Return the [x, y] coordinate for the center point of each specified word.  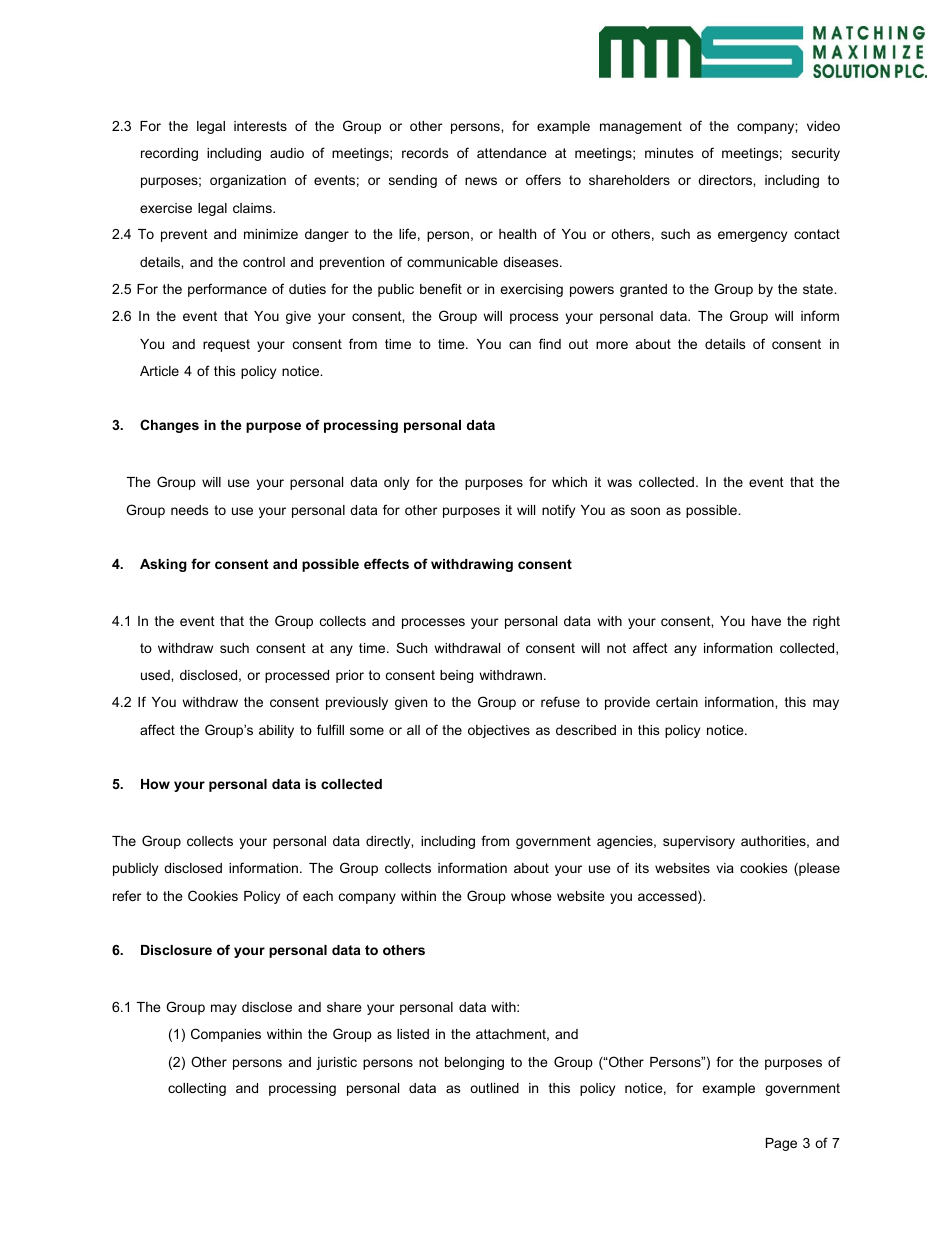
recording [169, 154]
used [156, 675]
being [456, 676]
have [766, 621]
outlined [494, 1088]
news [481, 181]
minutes [669, 153]
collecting [197, 1089]
